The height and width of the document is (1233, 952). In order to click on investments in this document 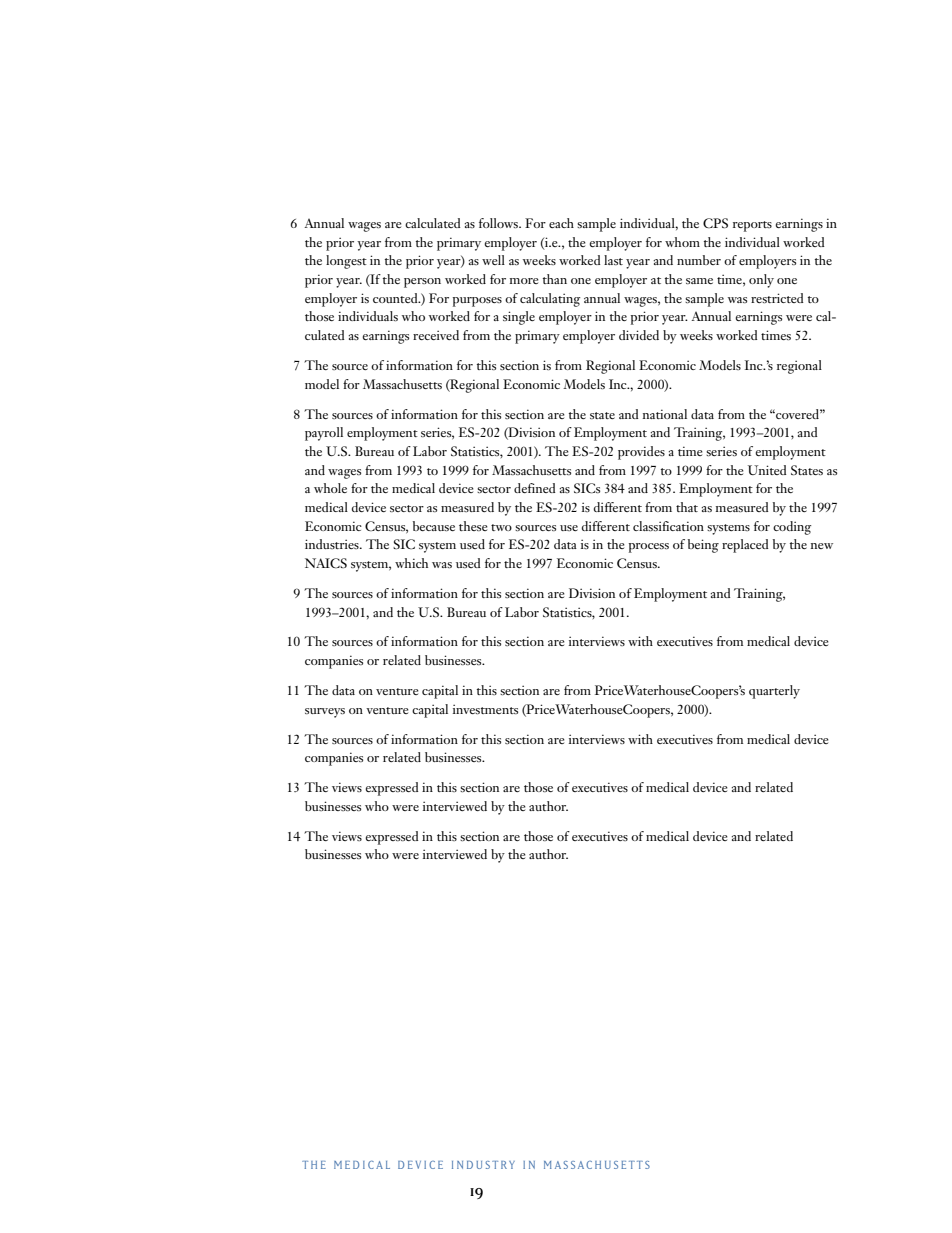, I will do `click(485, 709)`.
